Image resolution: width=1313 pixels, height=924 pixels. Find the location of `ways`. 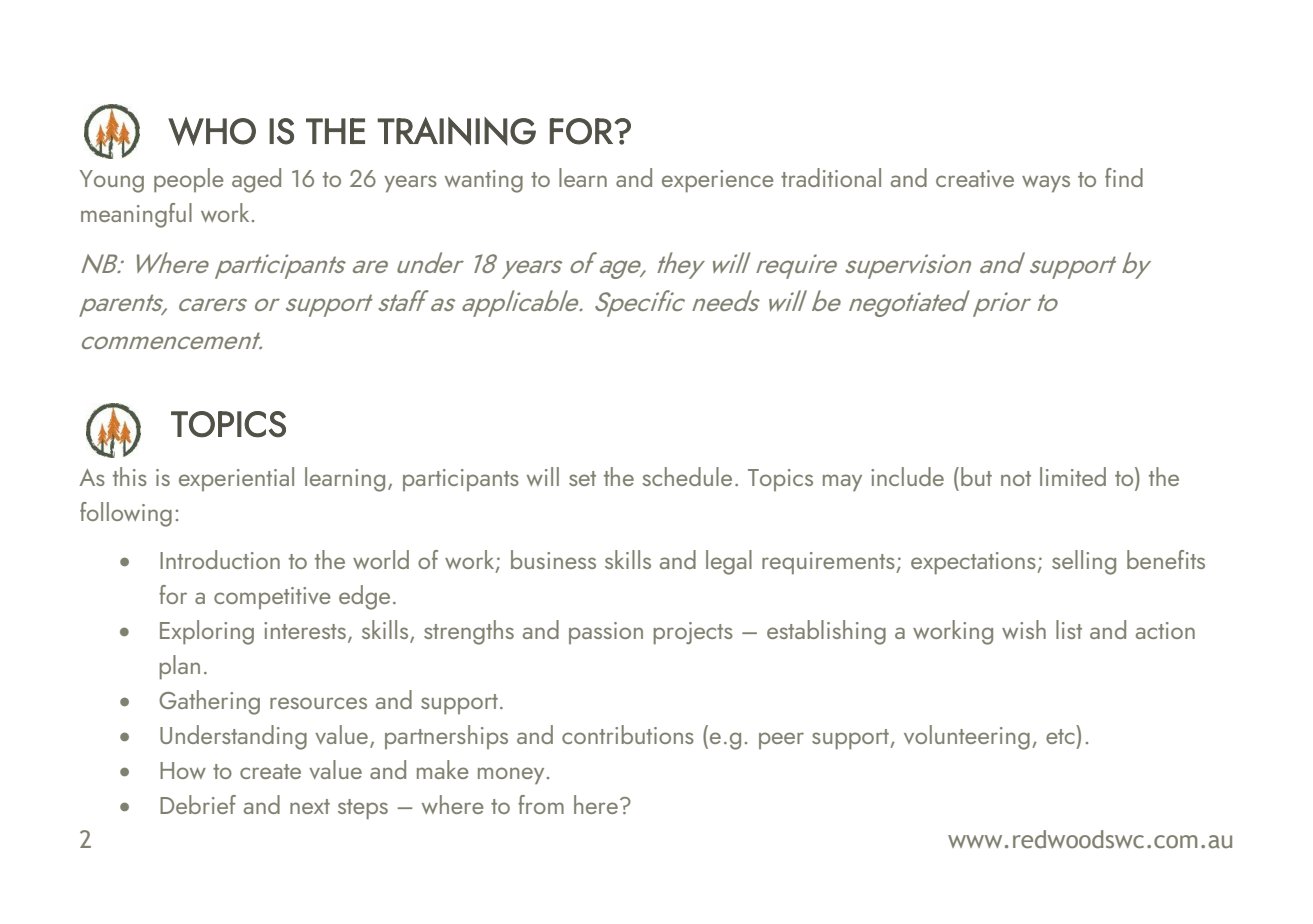

ways is located at coordinates (1046, 184).
